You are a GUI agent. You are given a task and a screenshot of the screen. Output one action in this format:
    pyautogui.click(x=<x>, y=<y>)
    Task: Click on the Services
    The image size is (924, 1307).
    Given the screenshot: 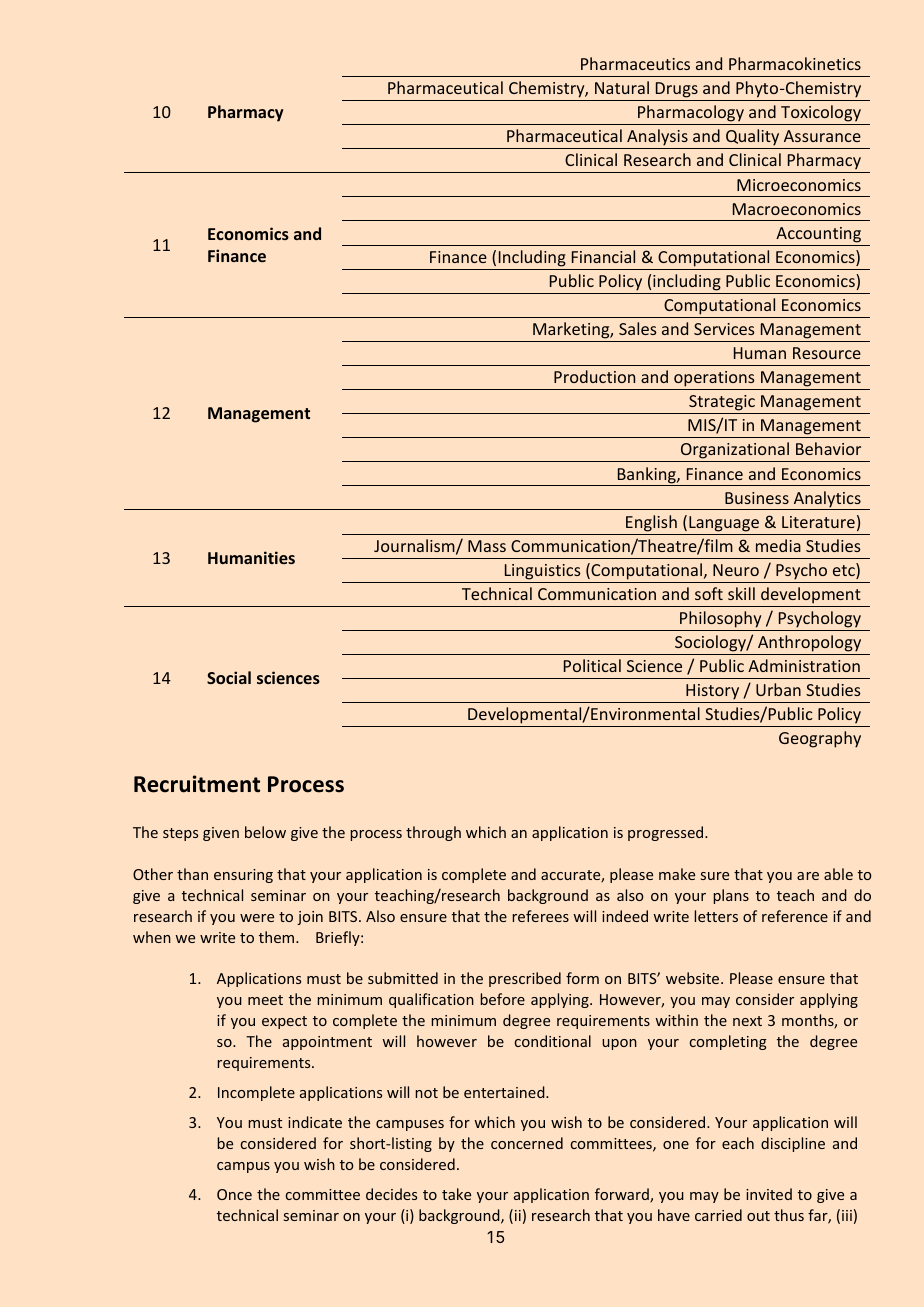 What is the action you would take?
    pyautogui.click(x=724, y=329)
